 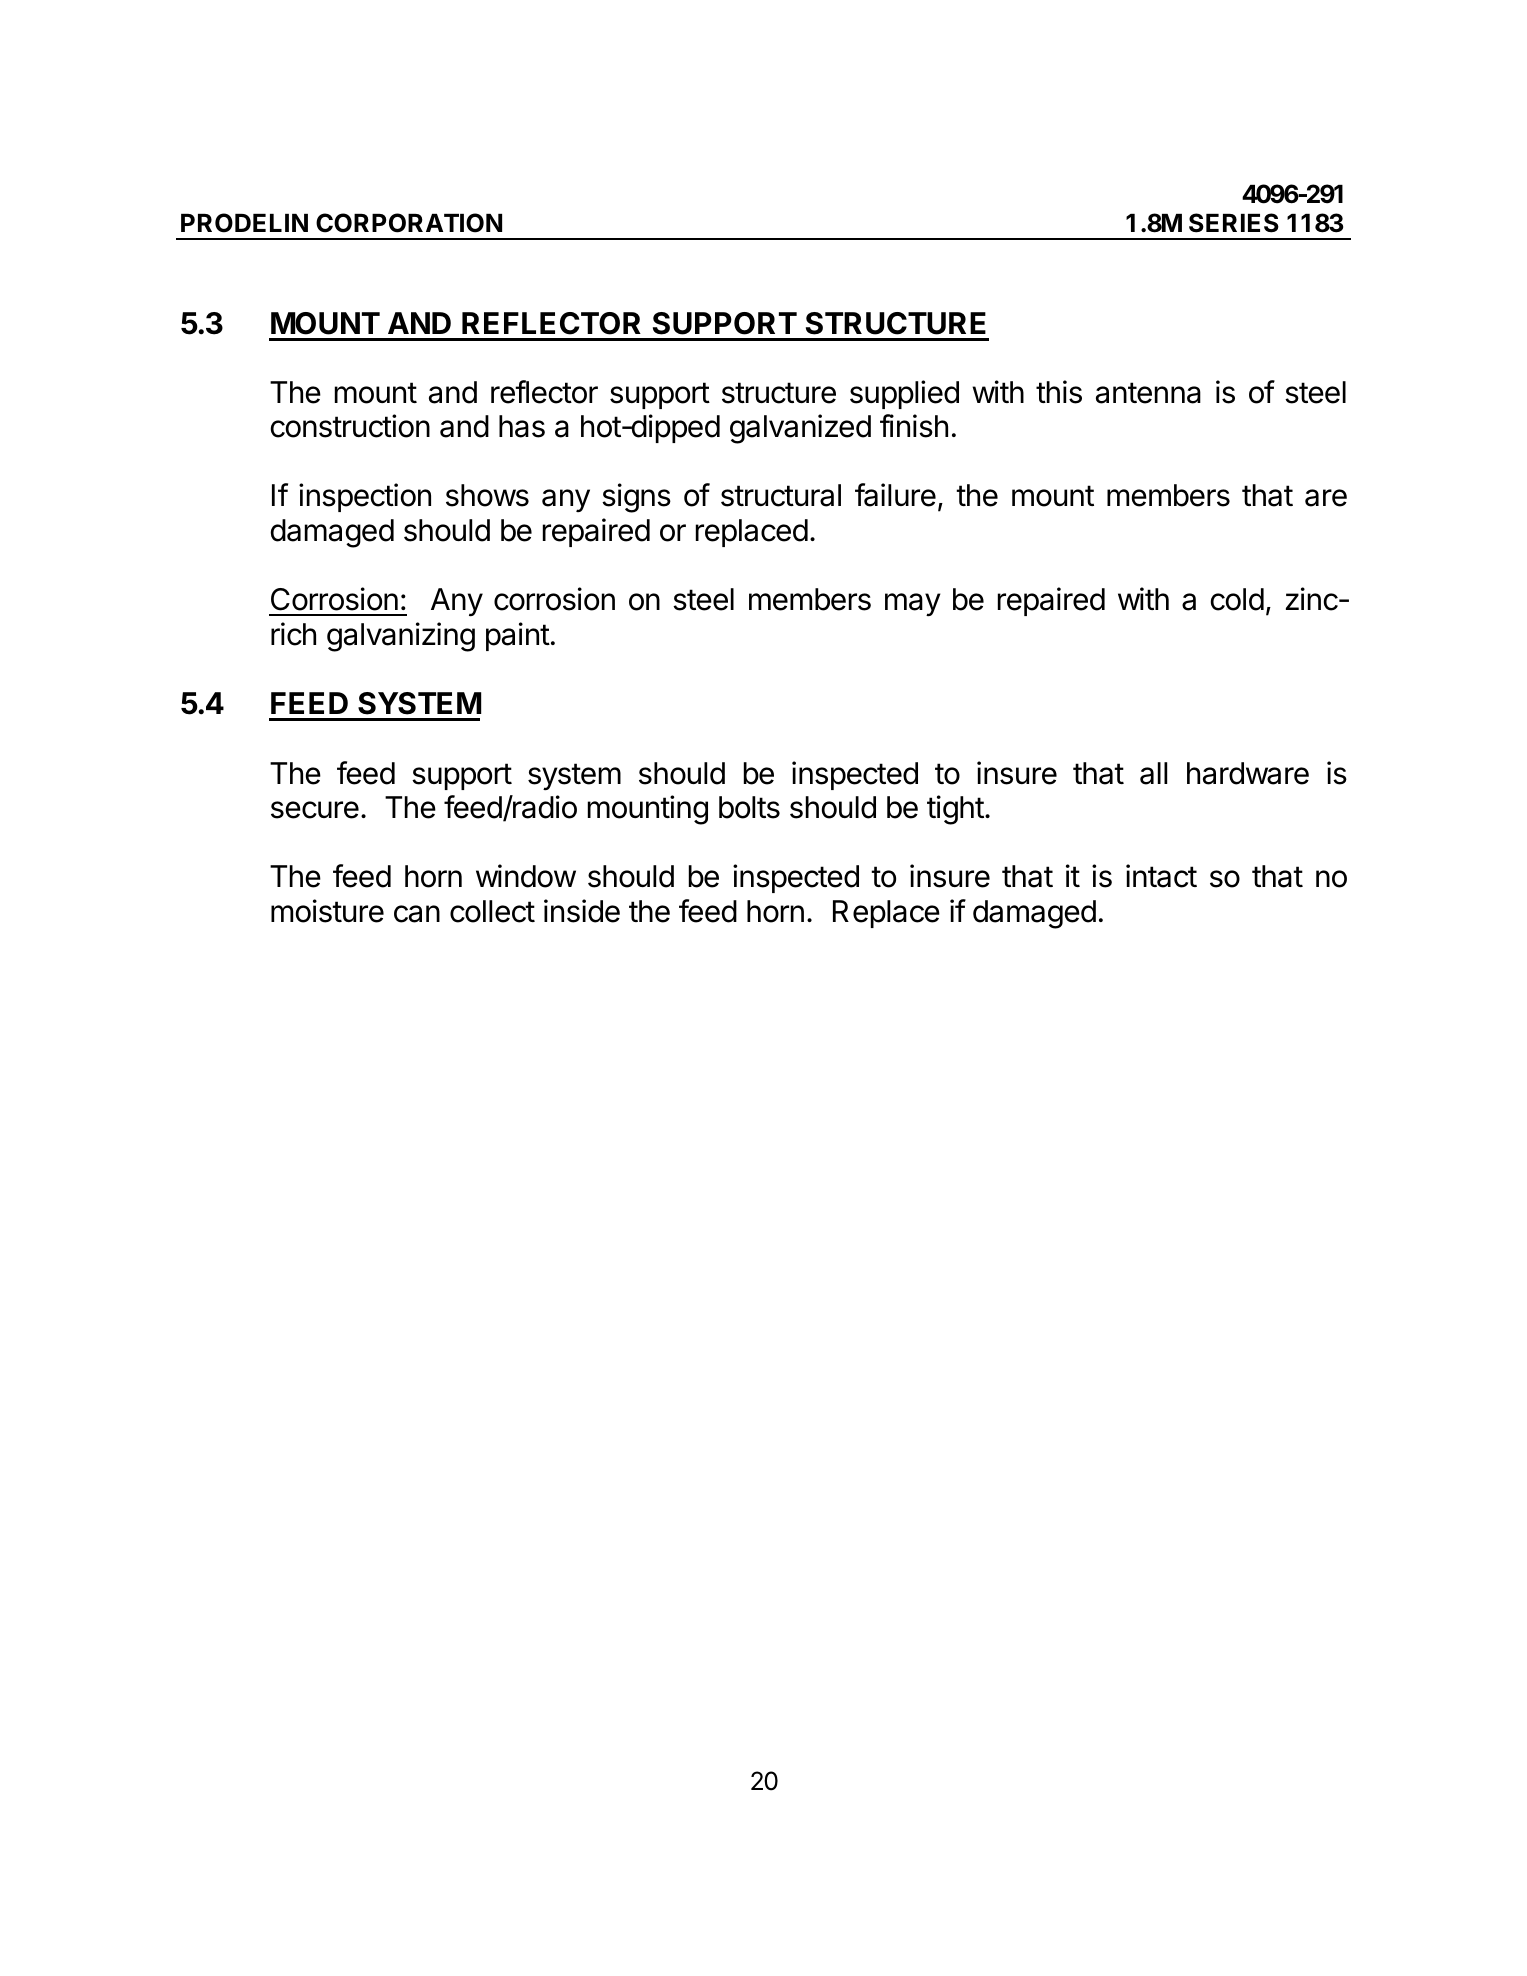 What do you see at coordinates (1237, 599) in the image?
I see `cold` at bounding box center [1237, 599].
